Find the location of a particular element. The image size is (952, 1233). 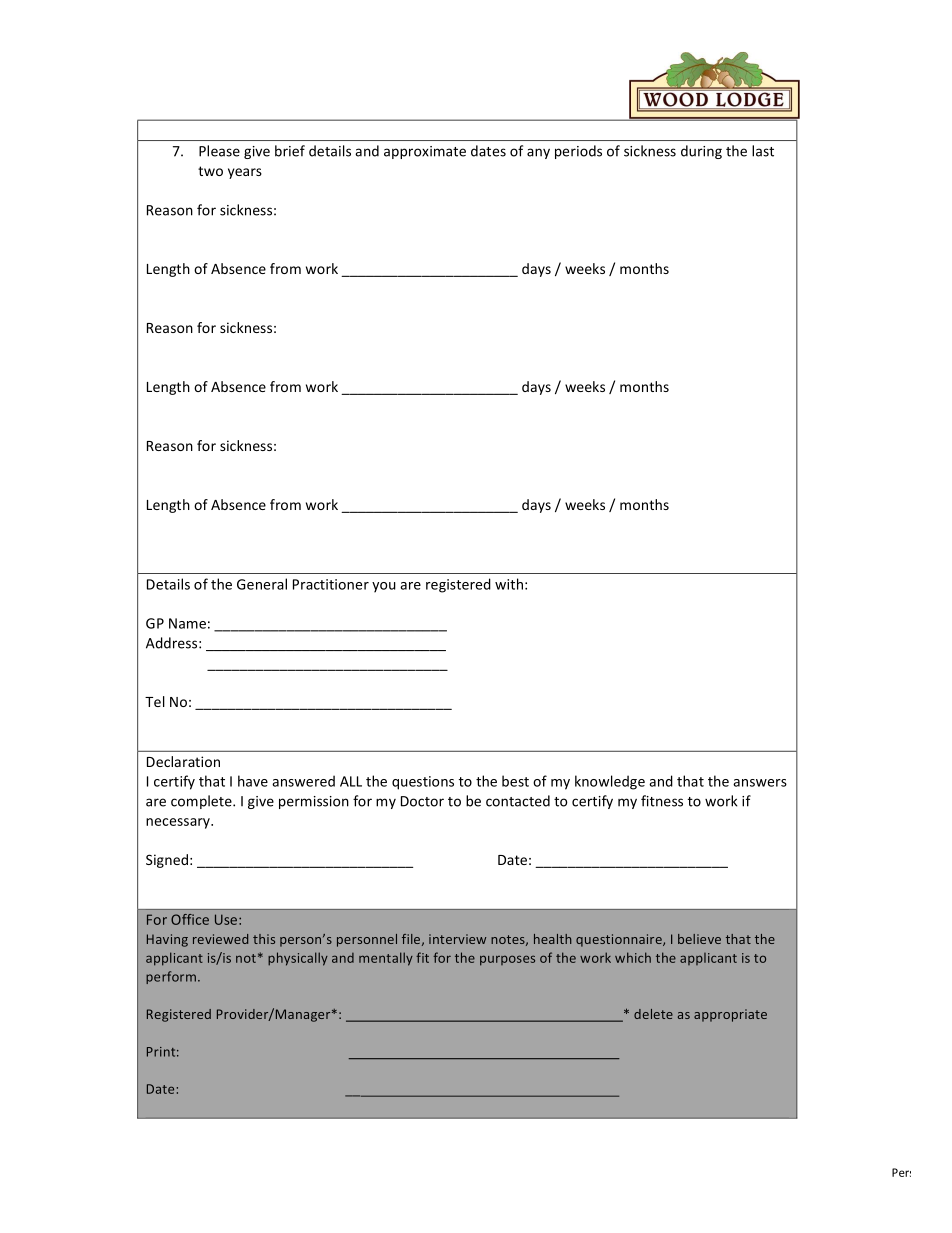

have is located at coordinates (253, 781).
